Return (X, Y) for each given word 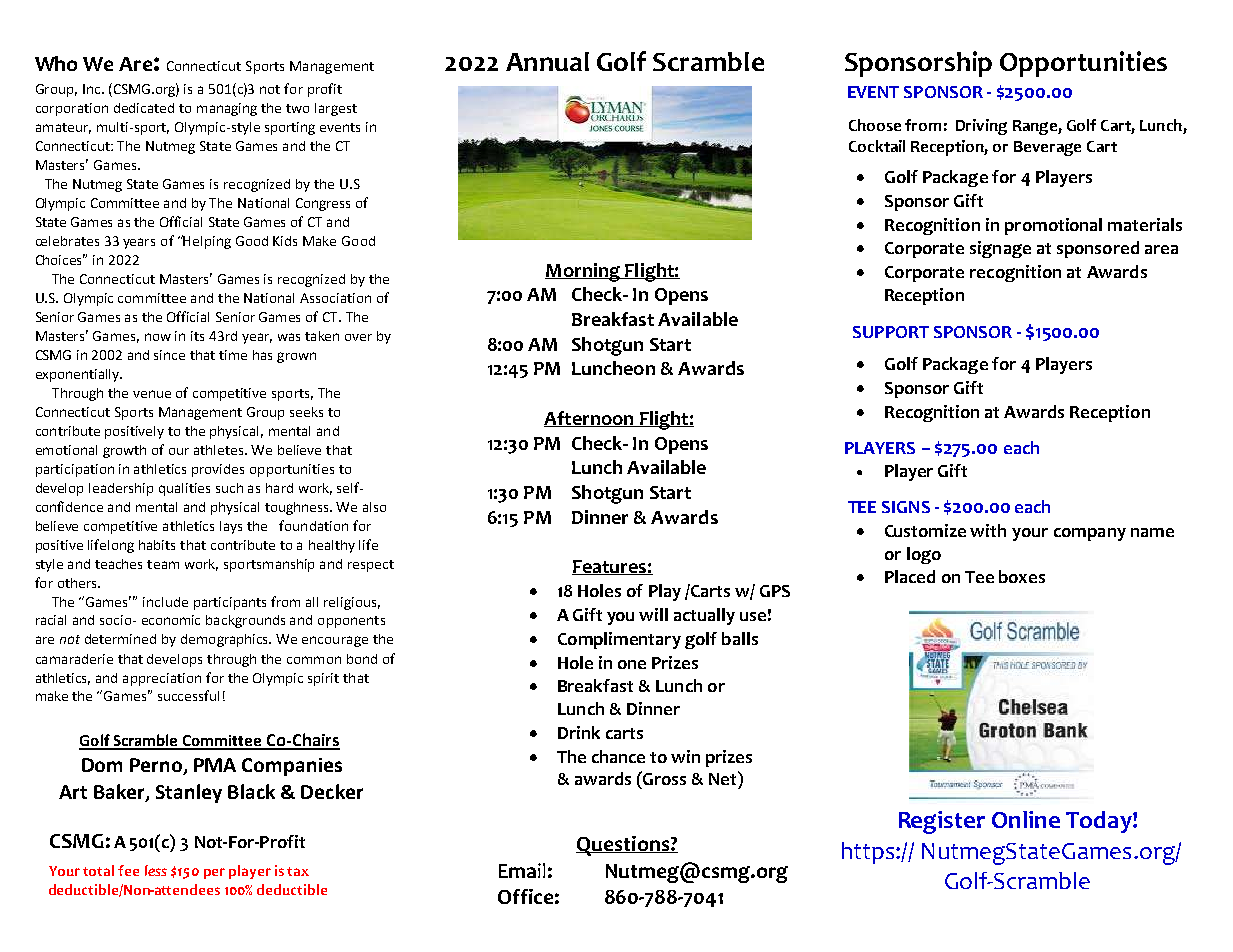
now (158, 337)
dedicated (144, 108)
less (156, 870)
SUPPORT (891, 332)
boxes (1022, 576)
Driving (981, 127)
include (165, 602)
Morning (584, 272)
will (653, 614)
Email (522, 870)
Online (1026, 819)
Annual (547, 61)
